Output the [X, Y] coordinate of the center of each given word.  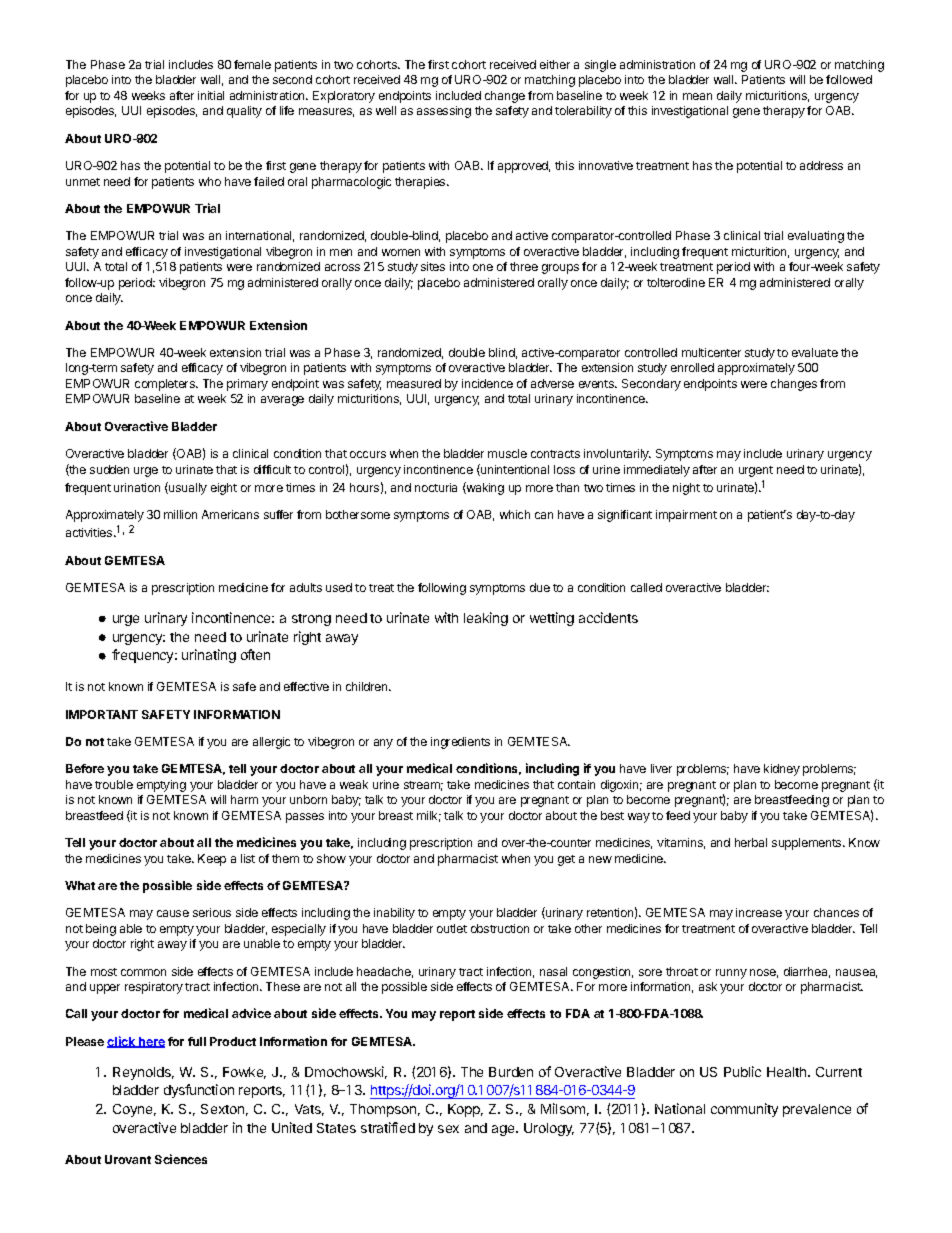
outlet [452, 928]
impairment [686, 516]
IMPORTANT [102, 714]
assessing [444, 112]
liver [661, 768]
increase [759, 912]
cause [173, 913]
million [180, 514]
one [483, 267]
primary [247, 385]
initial [211, 95]
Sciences [181, 1159]
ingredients [460, 743]
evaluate [815, 352]
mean [697, 96]
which [515, 514]
